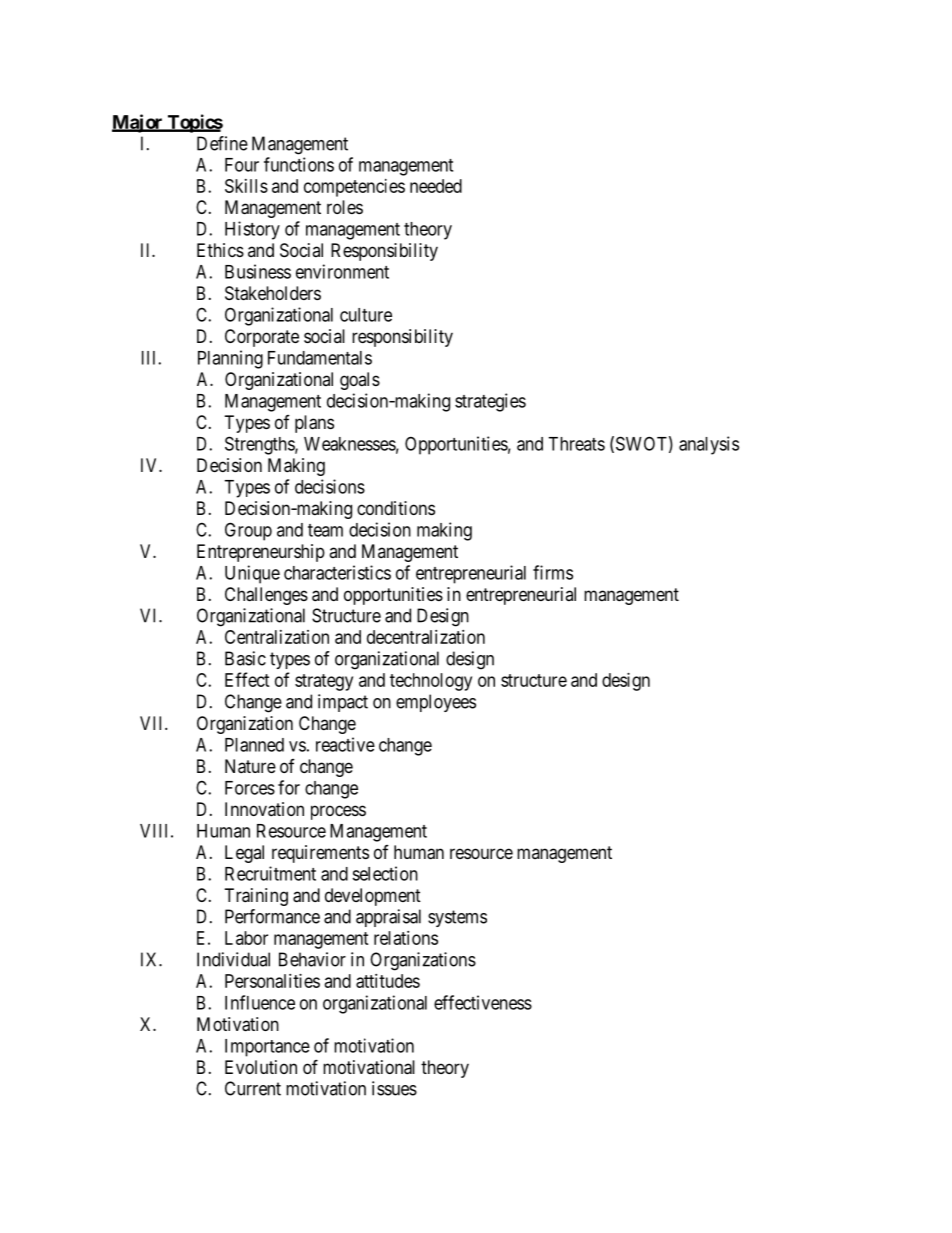 The image size is (952, 1233). Describe the element at coordinates (261, 1067) in the screenshot. I see `Evolution` at that location.
